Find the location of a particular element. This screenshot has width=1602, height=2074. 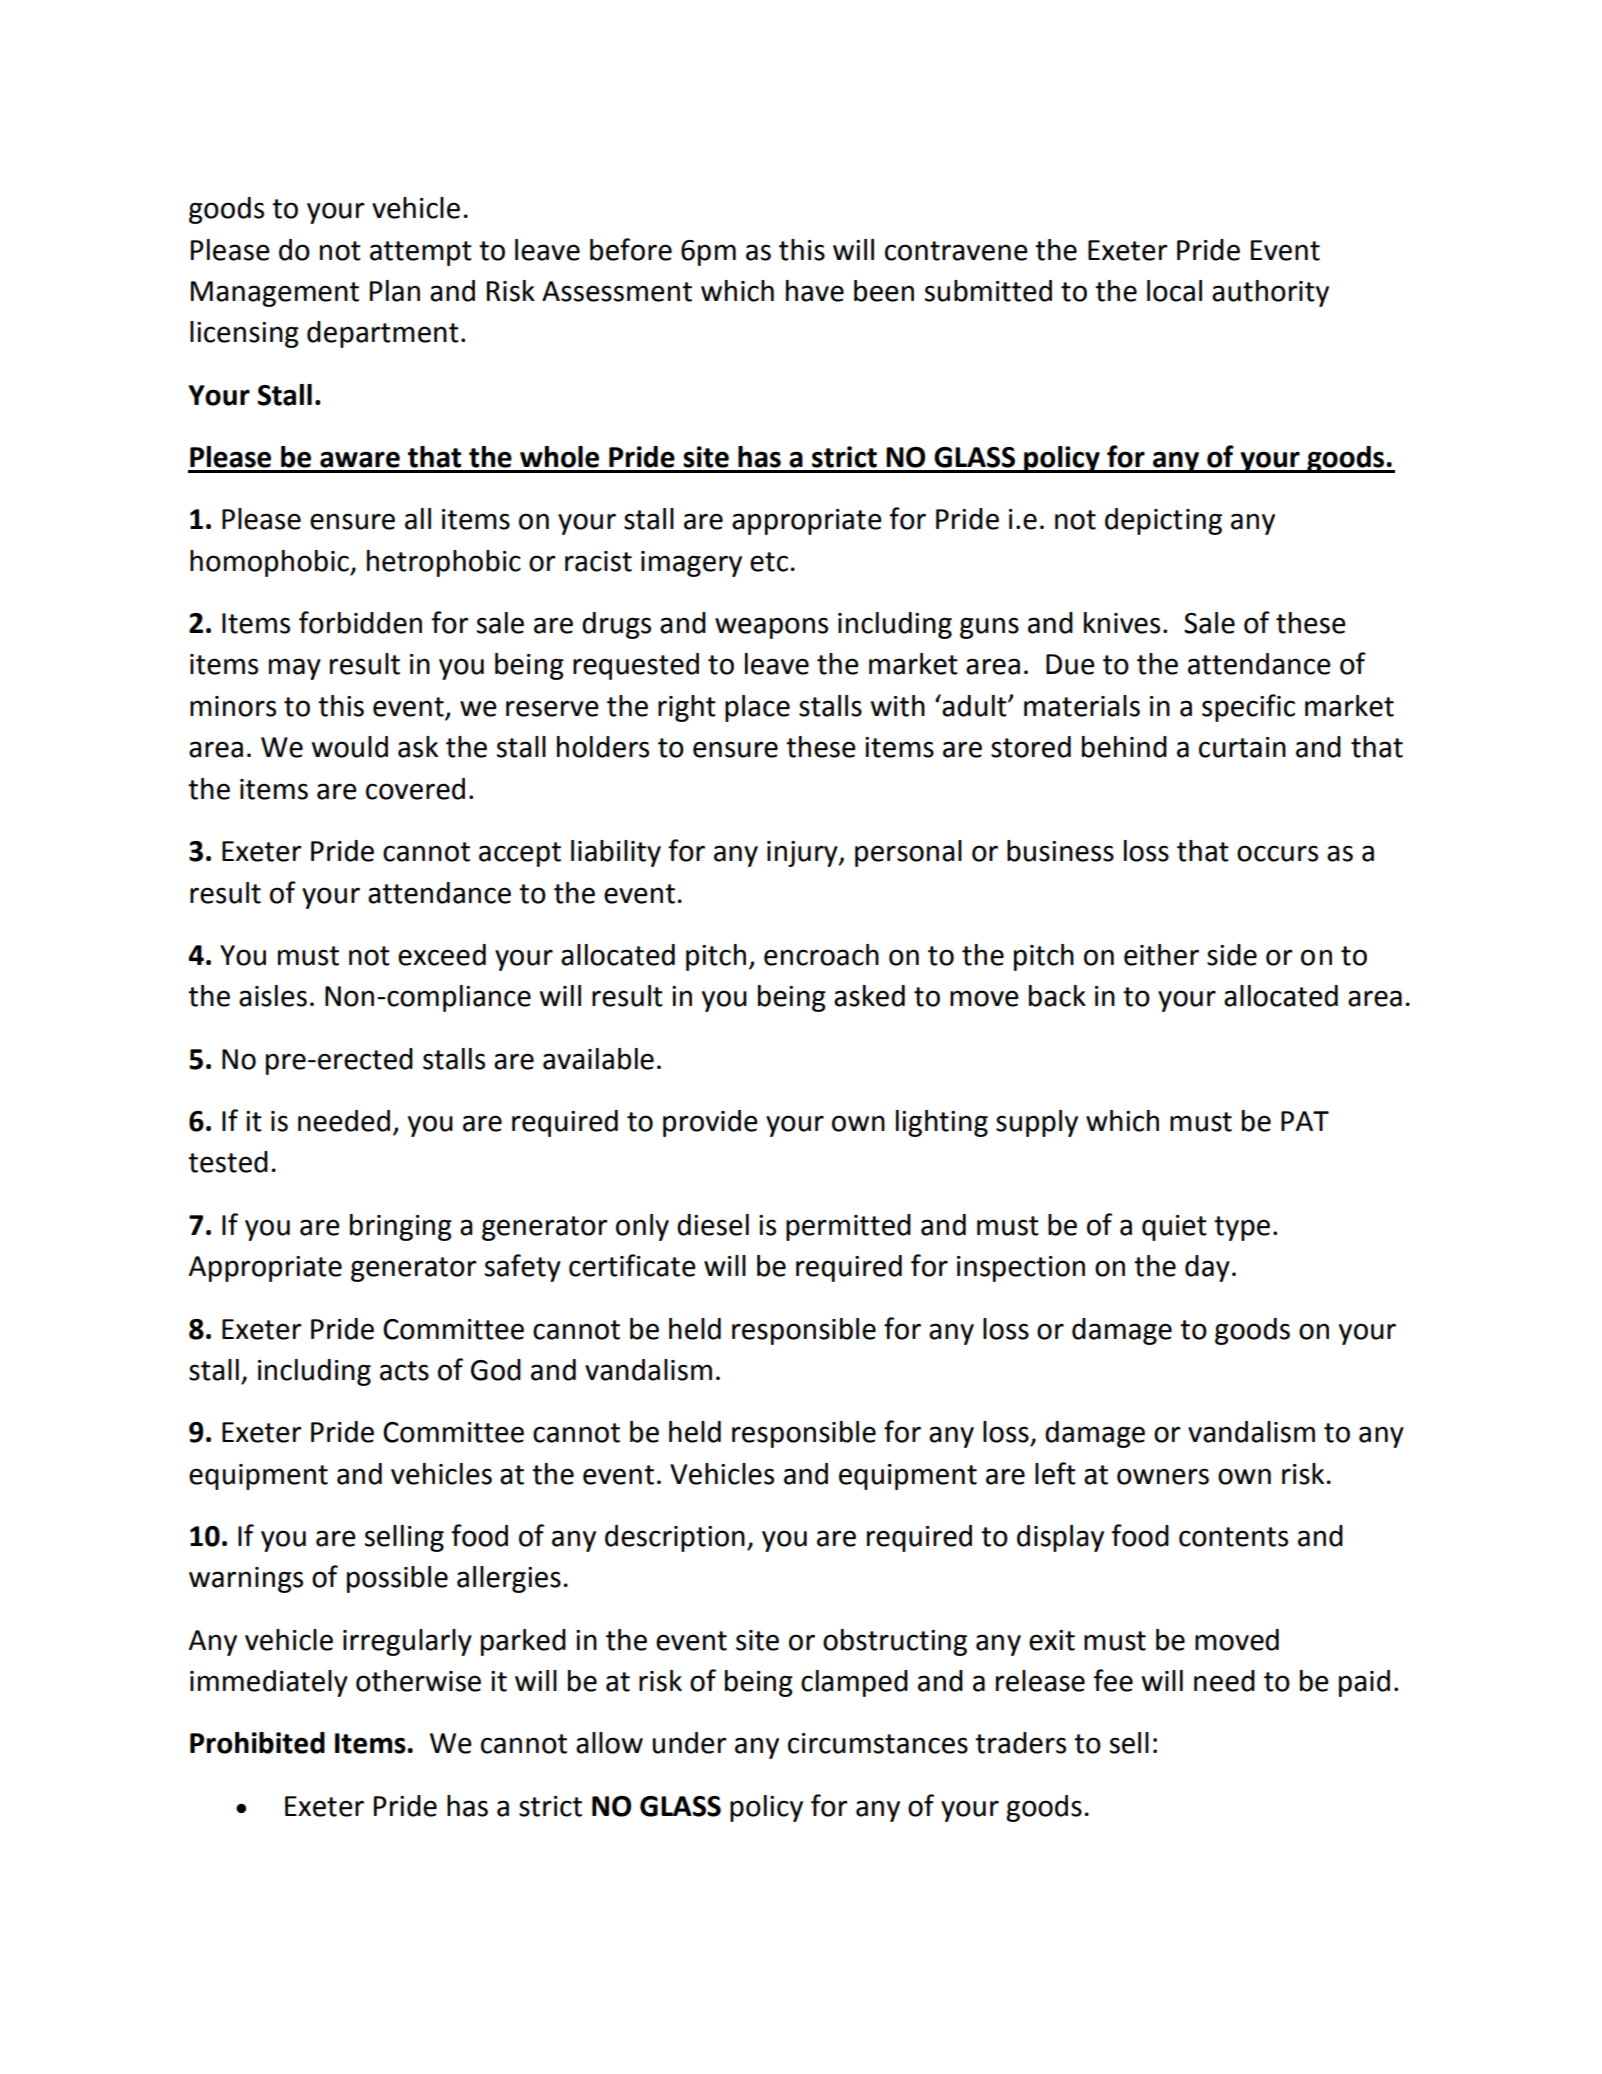

occurs is located at coordinates (1277, 853).
